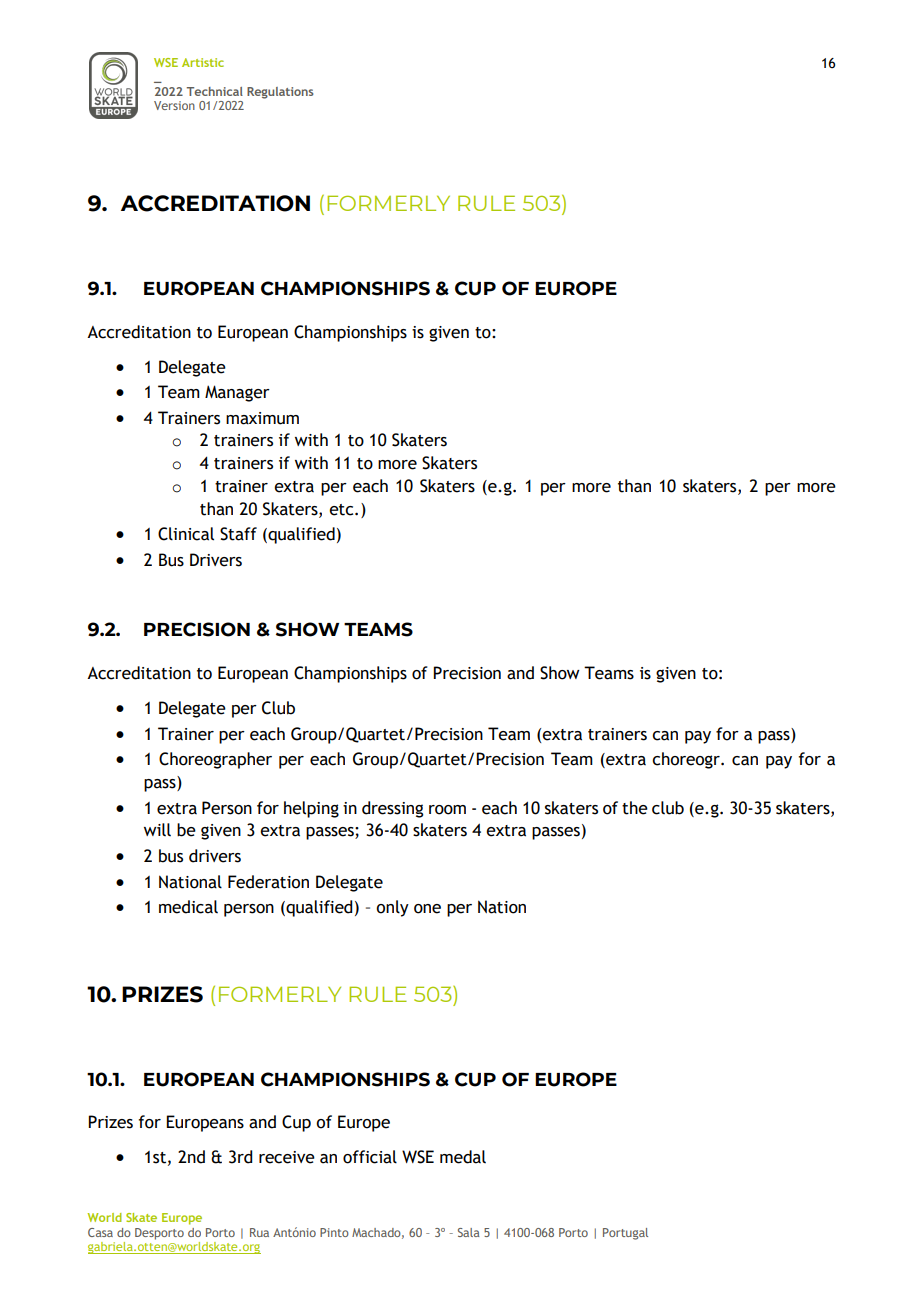 Image resolution: width=924 pixels, height=1309 pixels. I want to click on Regulations, so click(280, 93).
